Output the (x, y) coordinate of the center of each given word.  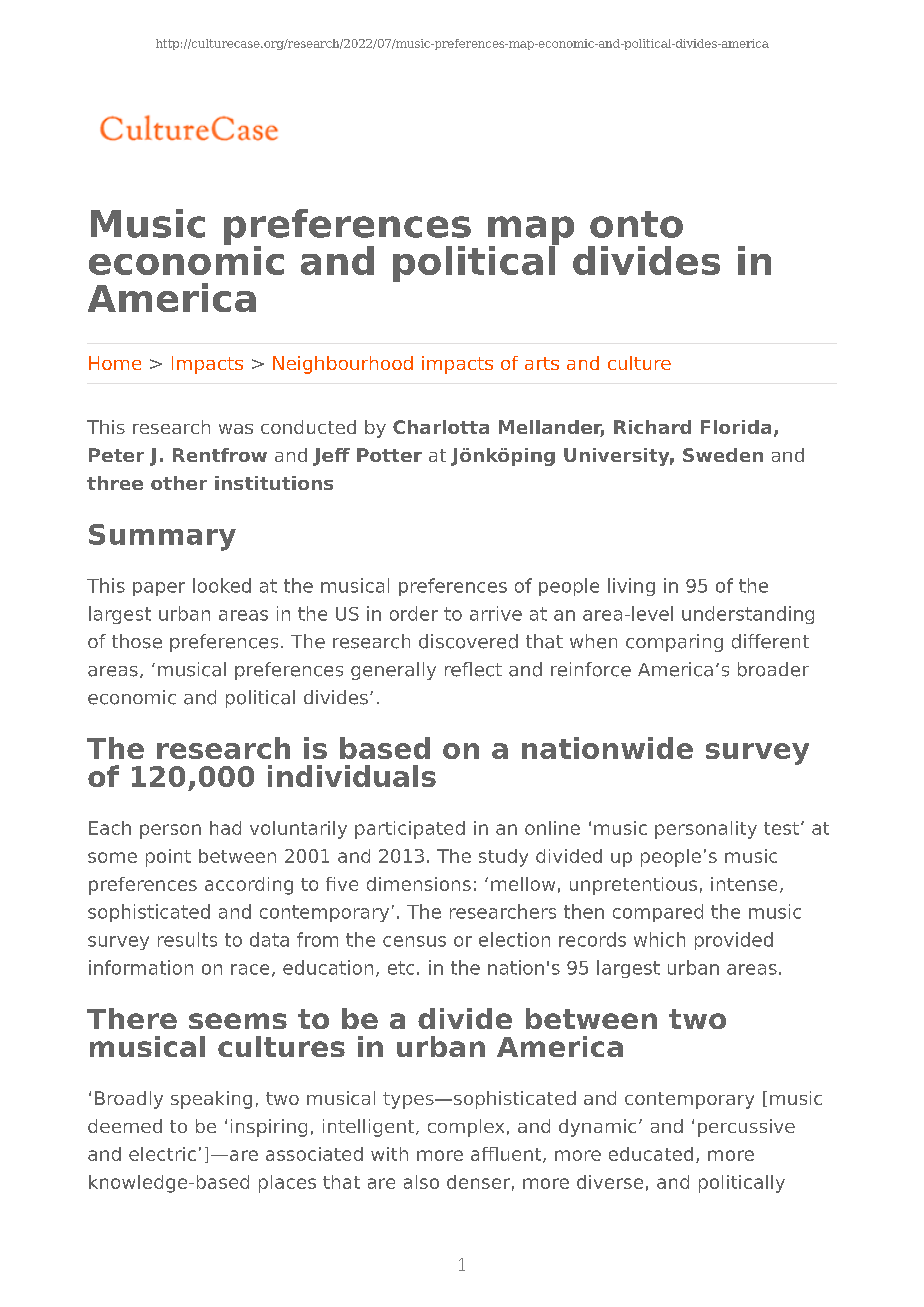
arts (542, 363)
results (187, 939)
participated (410, 830)
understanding (748, 615)
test (781, 828)
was (236, 429)
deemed (125, 1126)
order (414, 613)
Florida (736, 427)
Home (115, 363)
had (225, 828)
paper (159, 589)
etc (401, 968)
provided (734, 941)
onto (636, 224)
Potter (389, 455)
